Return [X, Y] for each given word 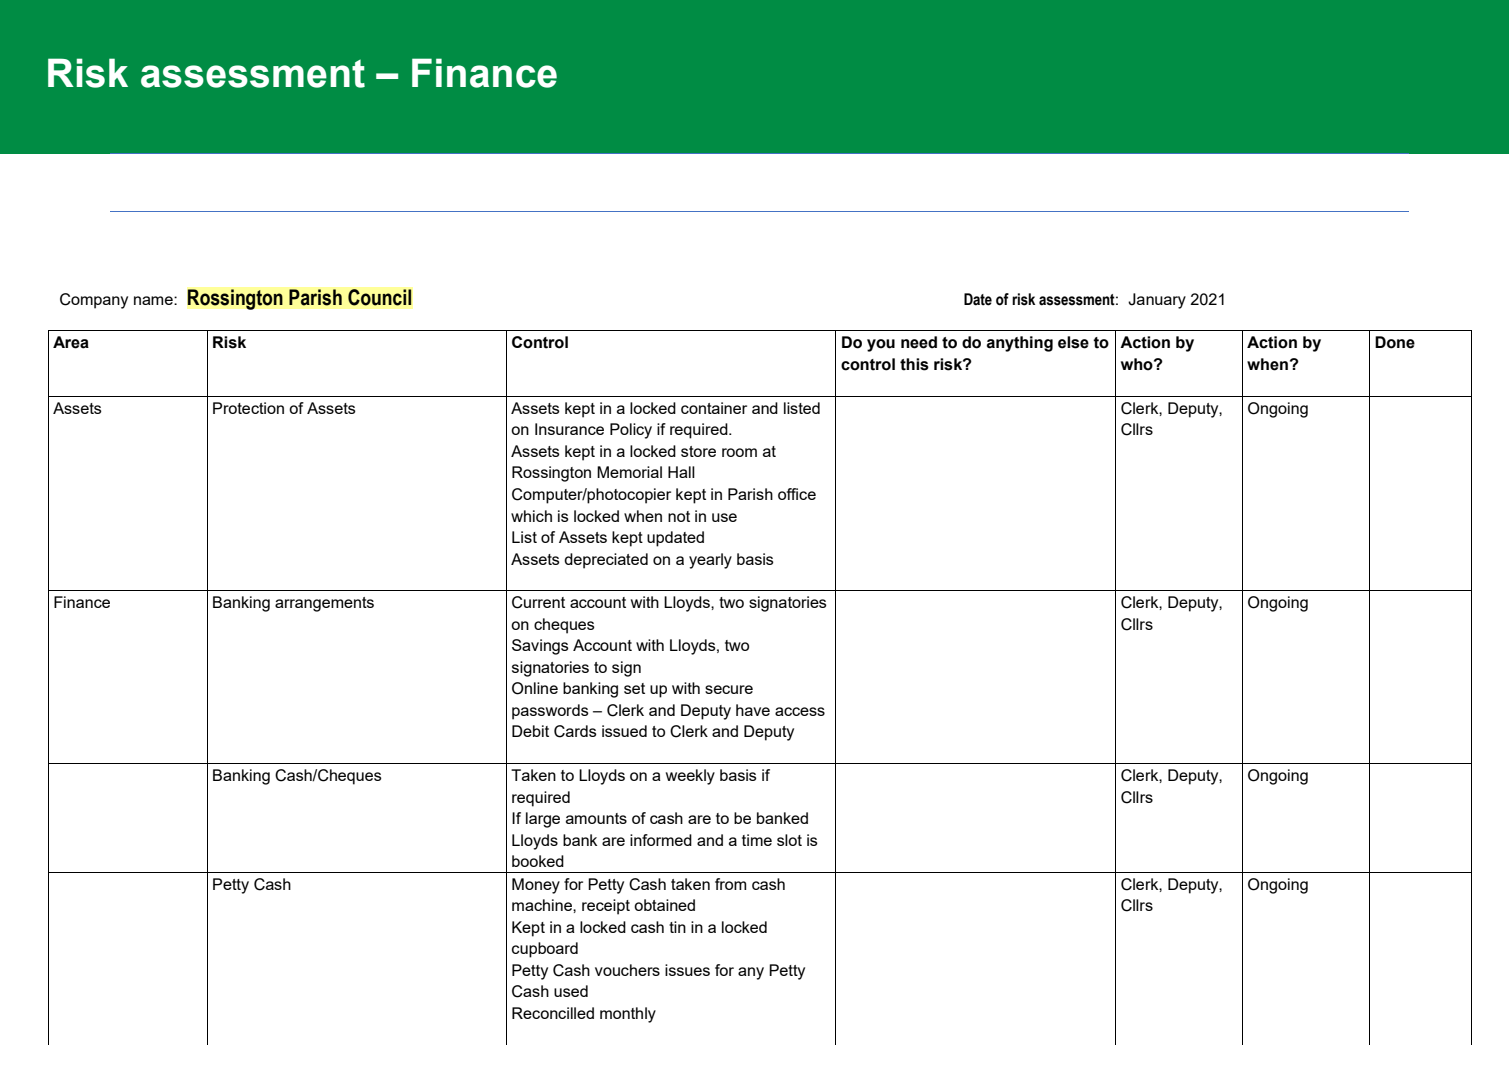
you [881, 345]
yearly [710, 561]
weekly [690, 777]
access [800, 711]
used [571, 991]
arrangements [324, 604]
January [1157, 301]
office [797, 494]
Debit [530, 731]
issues [687, 970]
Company [94, 301]
